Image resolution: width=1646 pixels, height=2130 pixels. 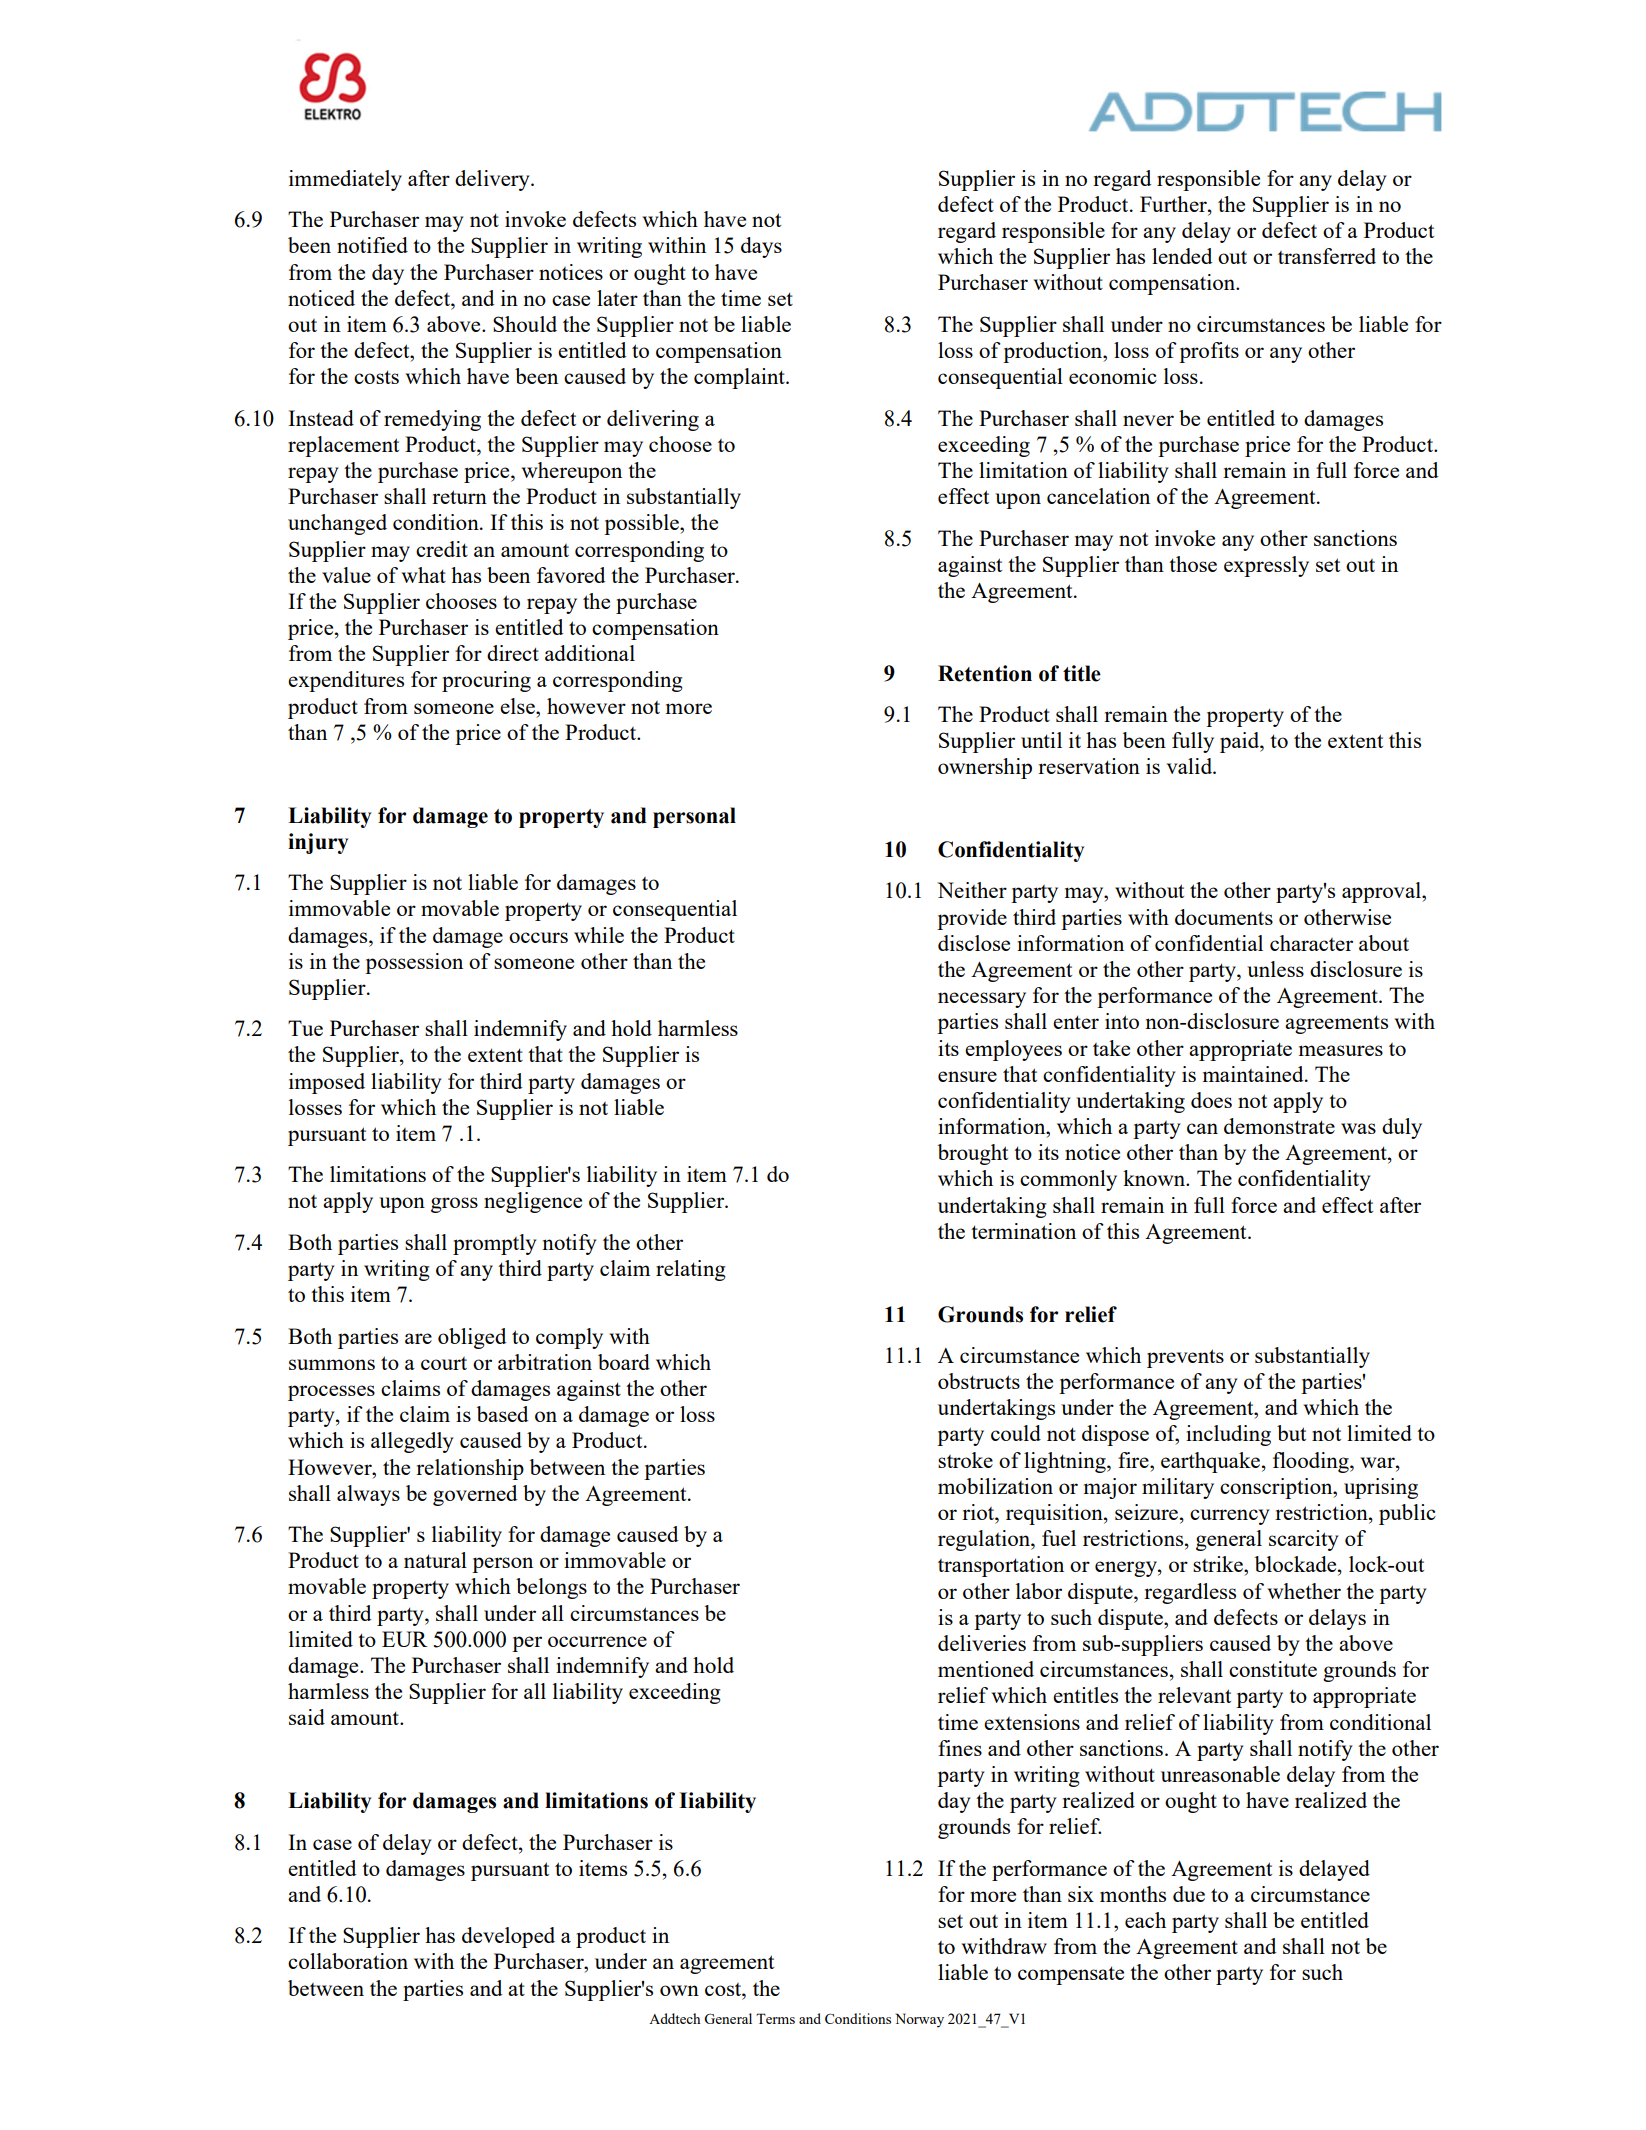 What do you see at coordinates (1279, 1126) in the page?
I see `demonstrate` at bounding box center [1279, 1126].
